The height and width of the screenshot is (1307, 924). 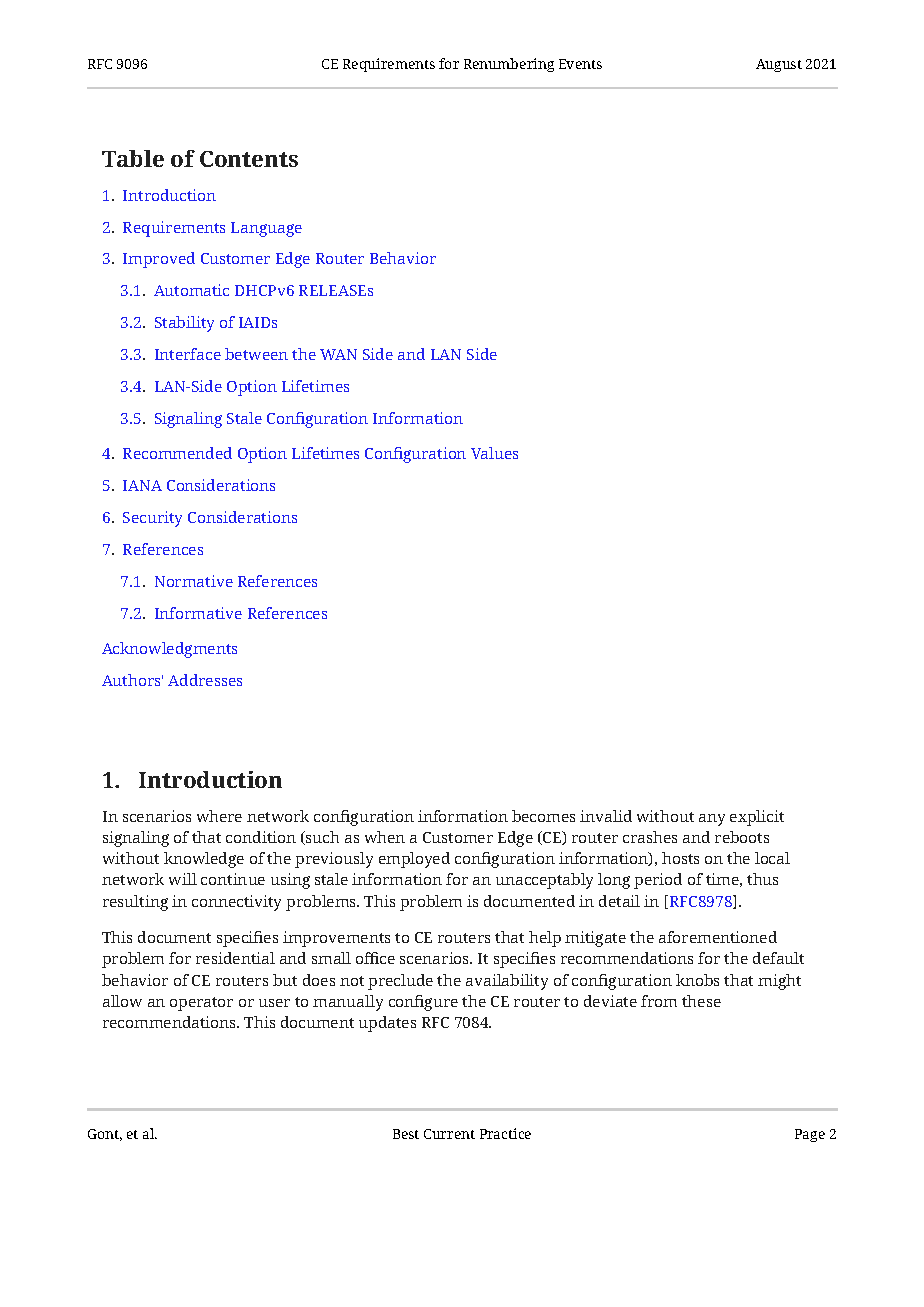 What do you see at coordinates (757, 818) in the screenshot?
I see `explicit` at bounding box center [757, 818].
